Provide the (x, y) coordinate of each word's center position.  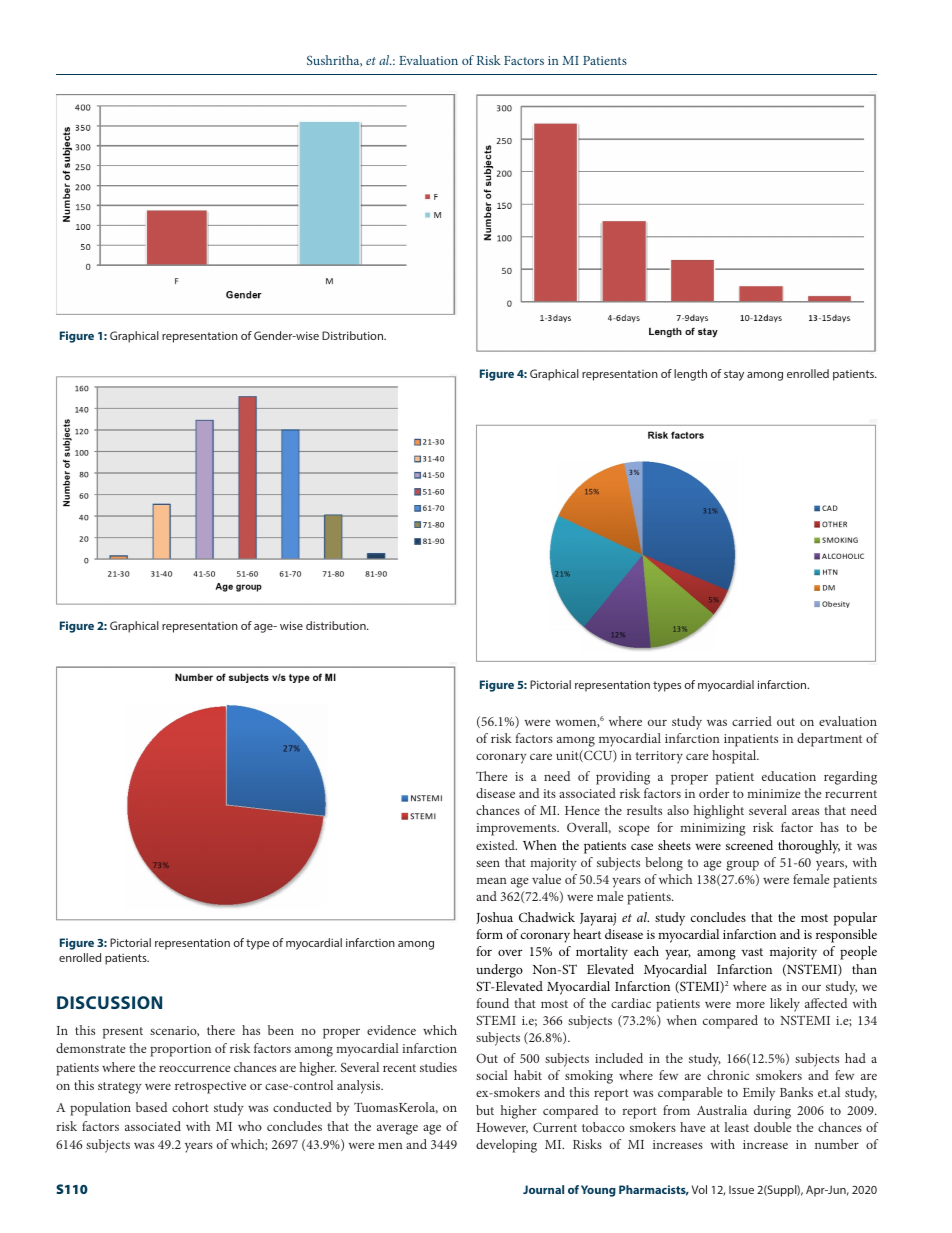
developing (506, 1146)
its (549, 793)
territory (659, 757)
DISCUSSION (109, 1002)
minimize (774, 793)
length (690, 375)
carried (752, 721)
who (250, 1126)
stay (734, 375)
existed (496, 845)
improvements (517, 829)
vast (752, 952)
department (829, 740)
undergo (499, 971)
